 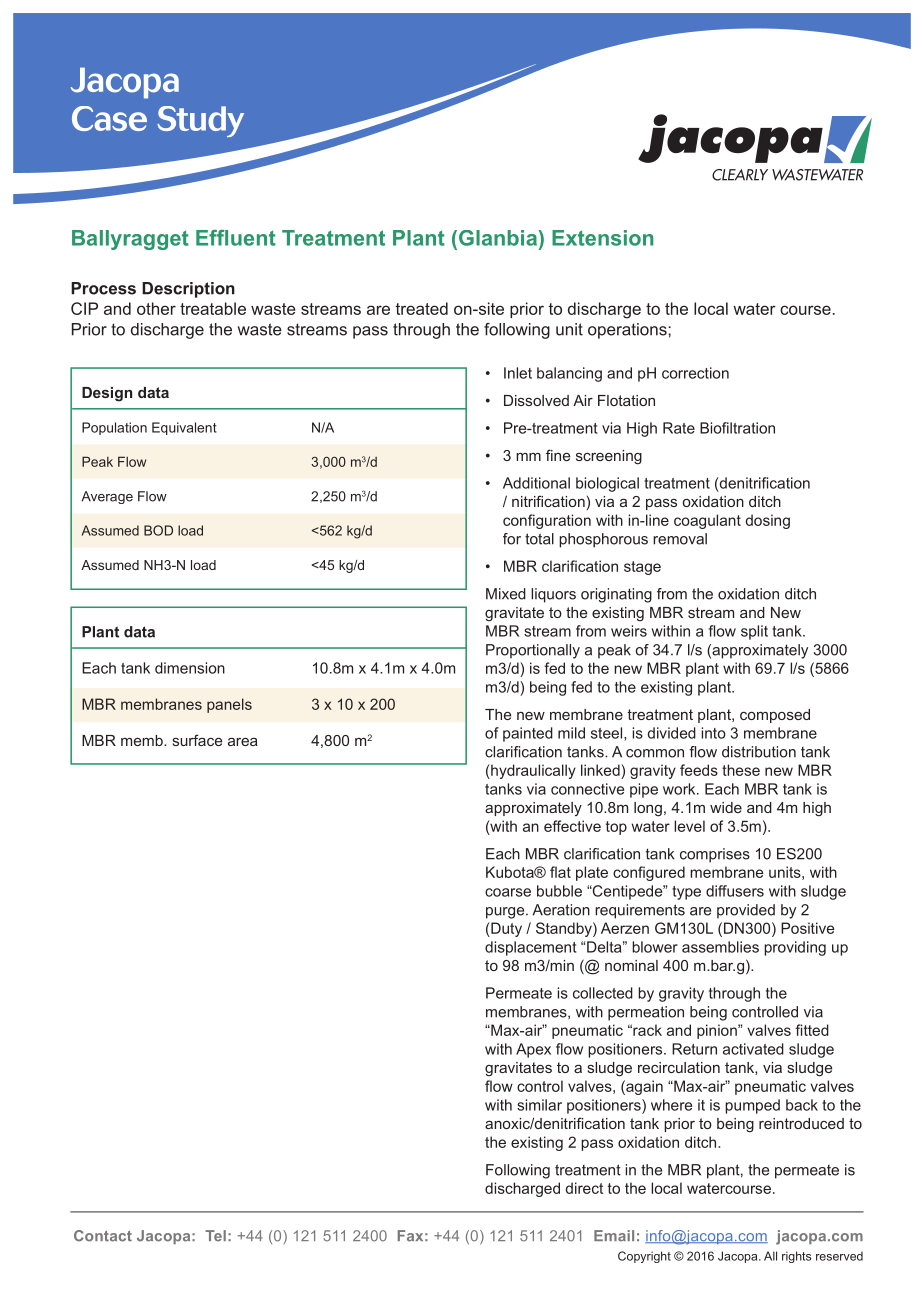 I want to click on Biofiltration, so click(x=737, y=428).
